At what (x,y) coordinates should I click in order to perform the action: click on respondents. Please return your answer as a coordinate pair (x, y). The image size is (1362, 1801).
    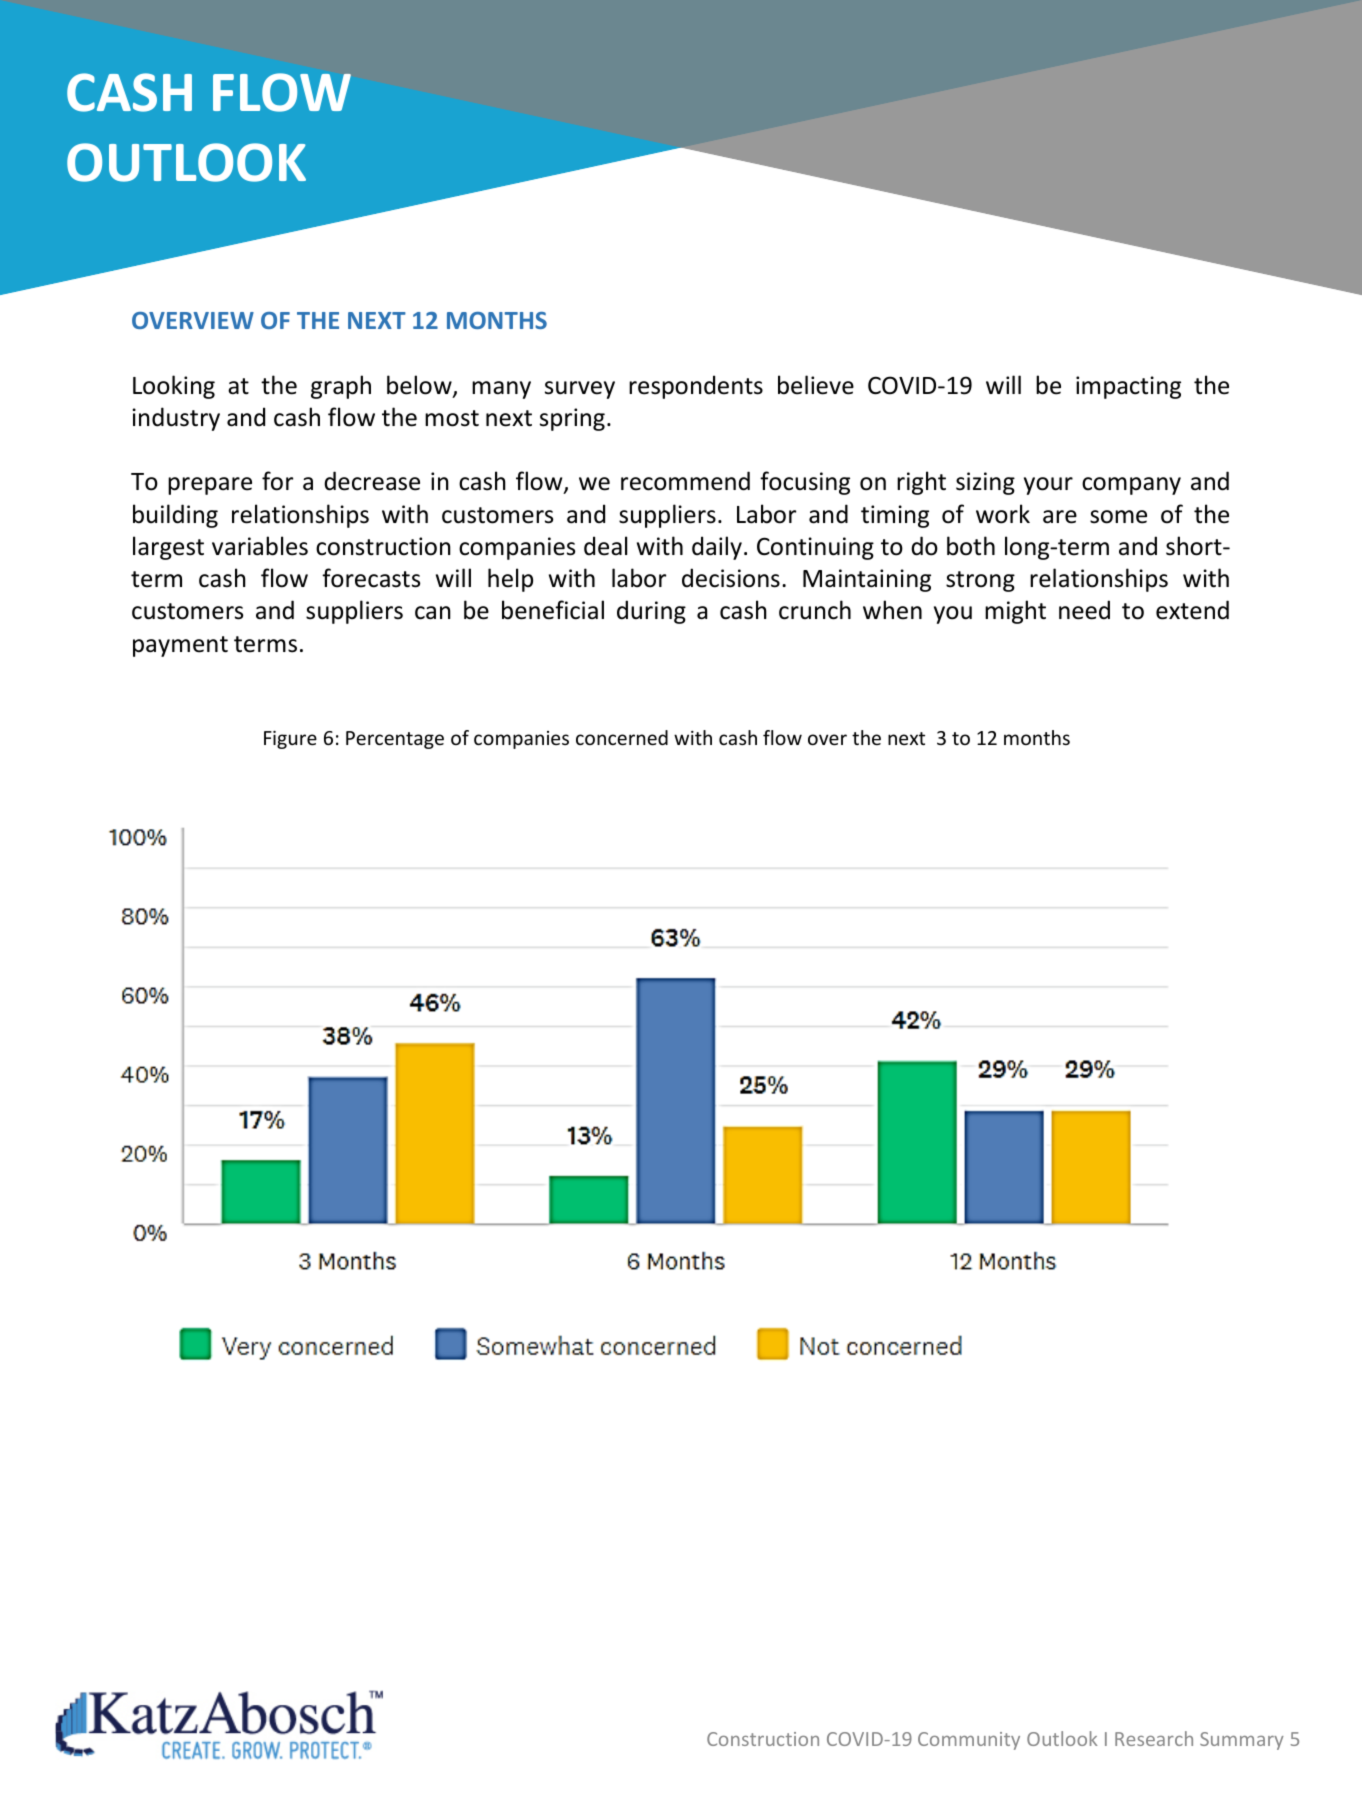
    Looking at the image, I should click on (696, 387).
